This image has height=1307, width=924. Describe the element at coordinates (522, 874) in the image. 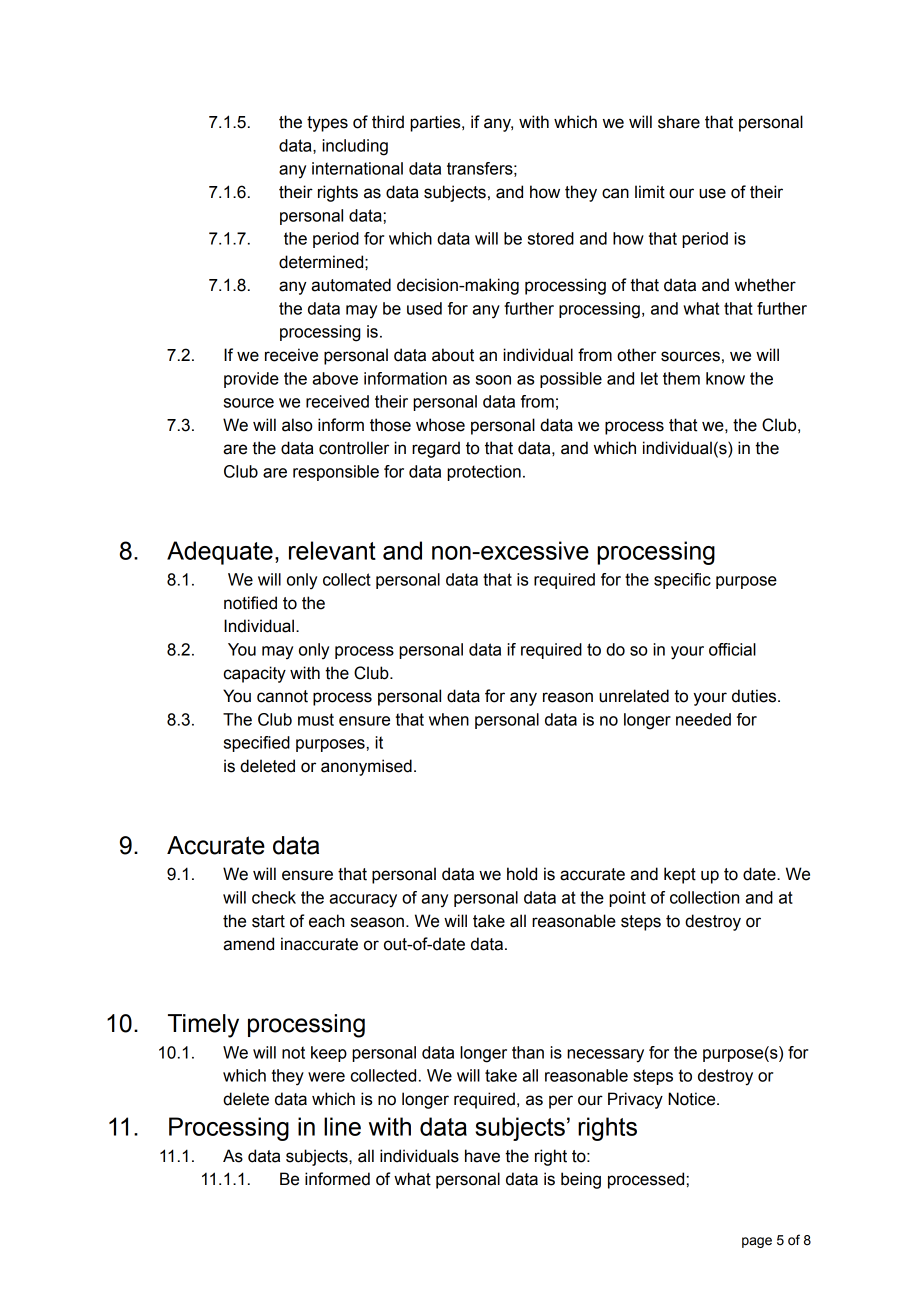

I see `hold` at that location.
